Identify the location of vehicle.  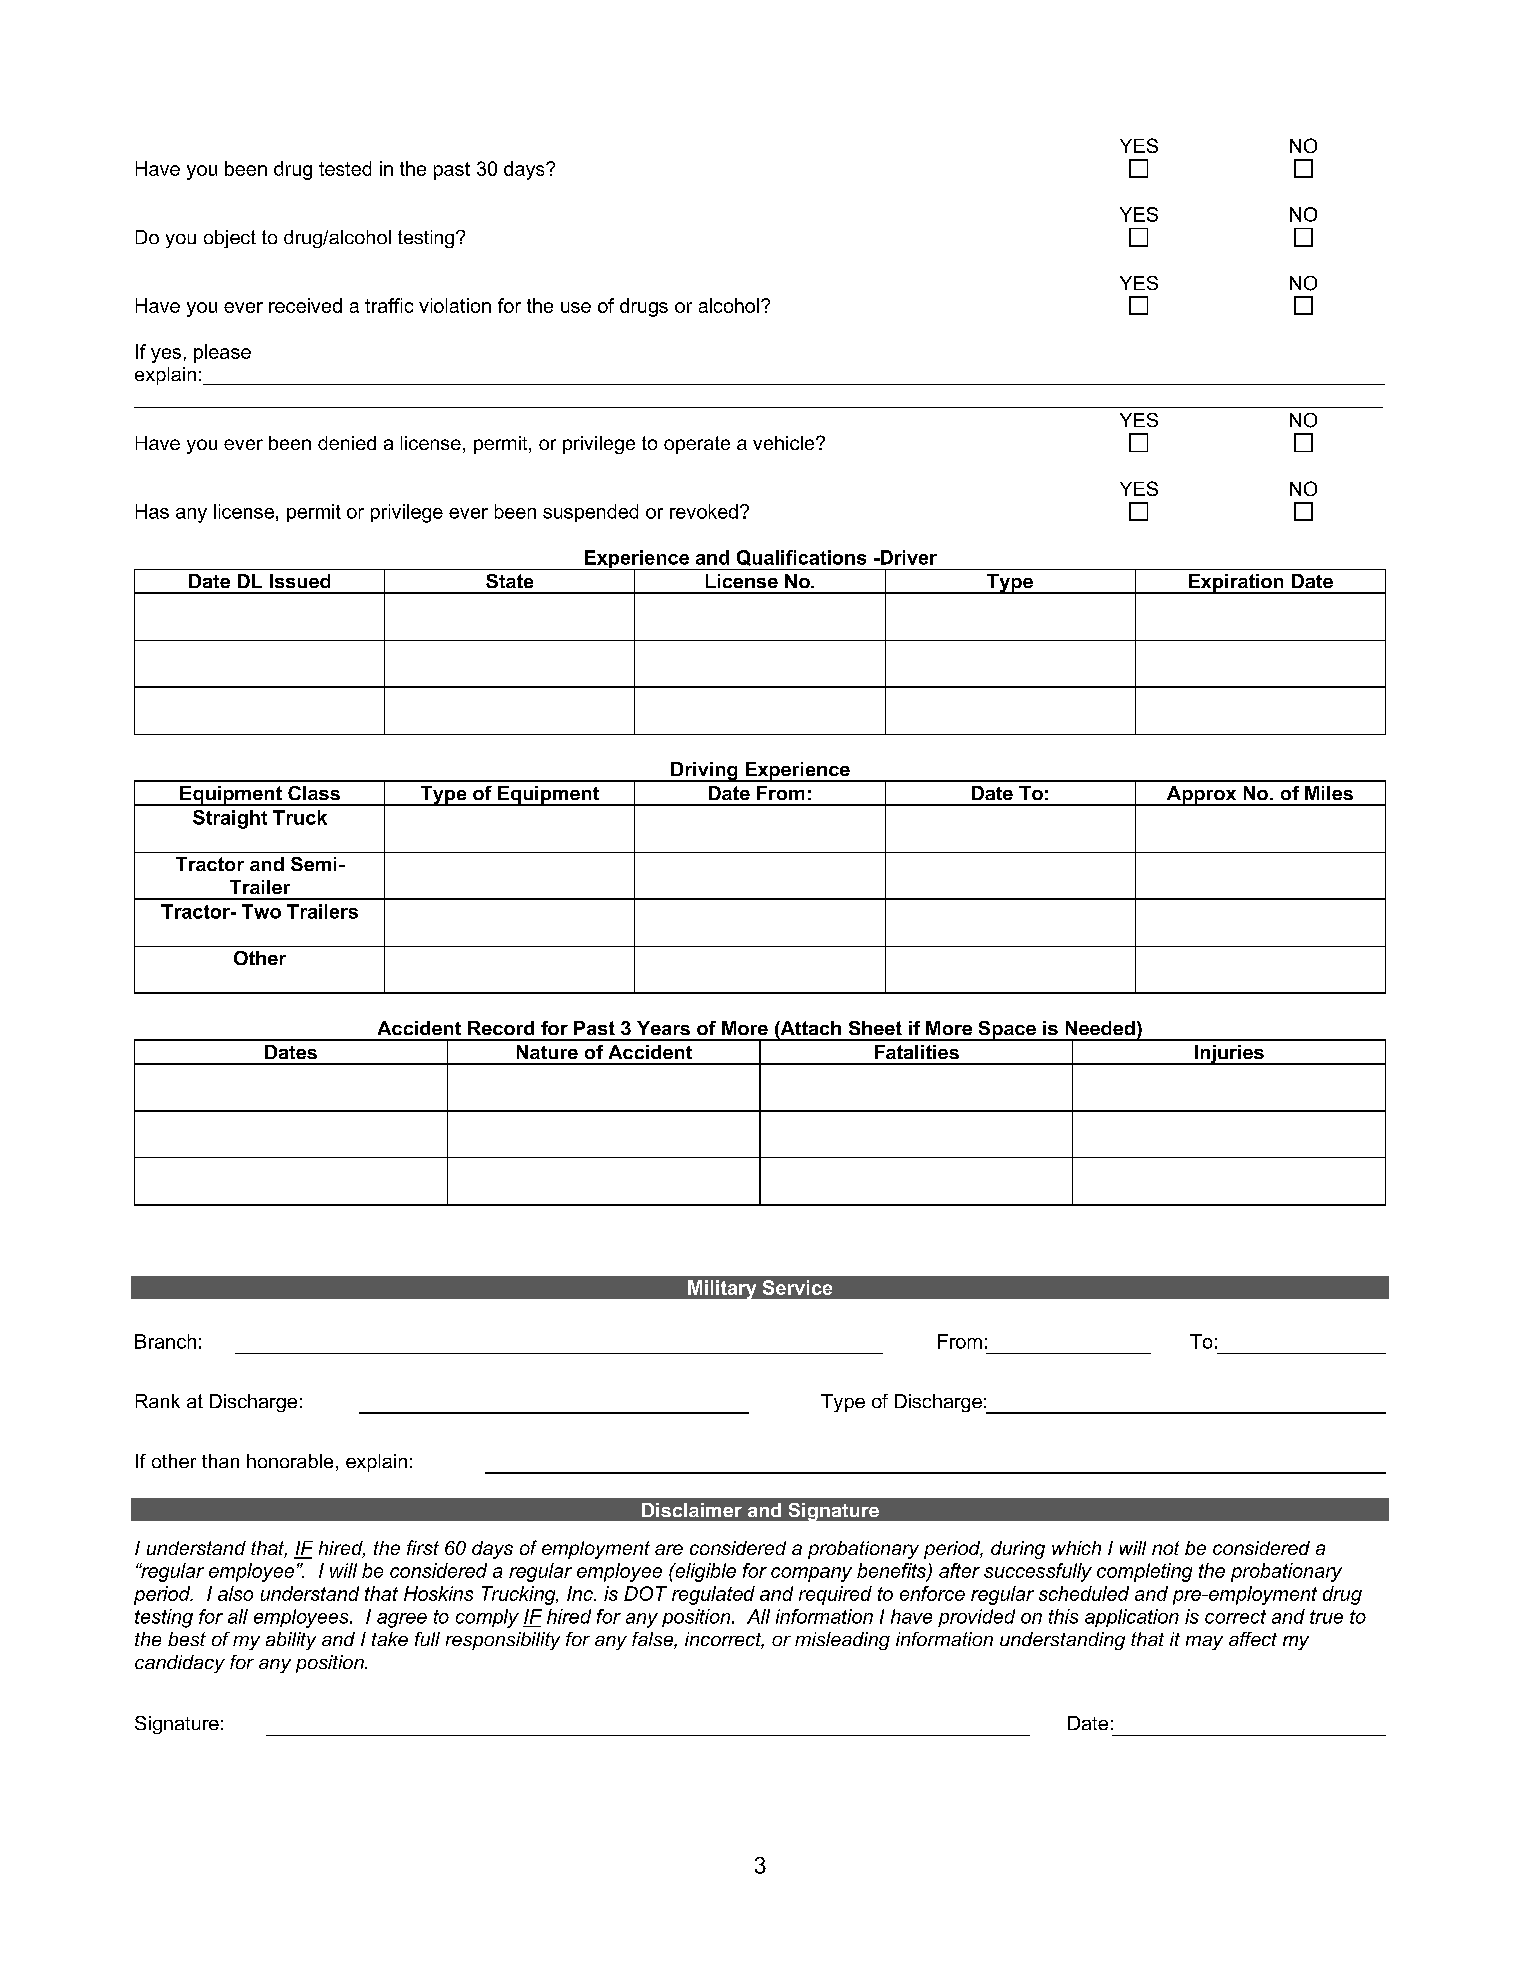
(785, 443).
